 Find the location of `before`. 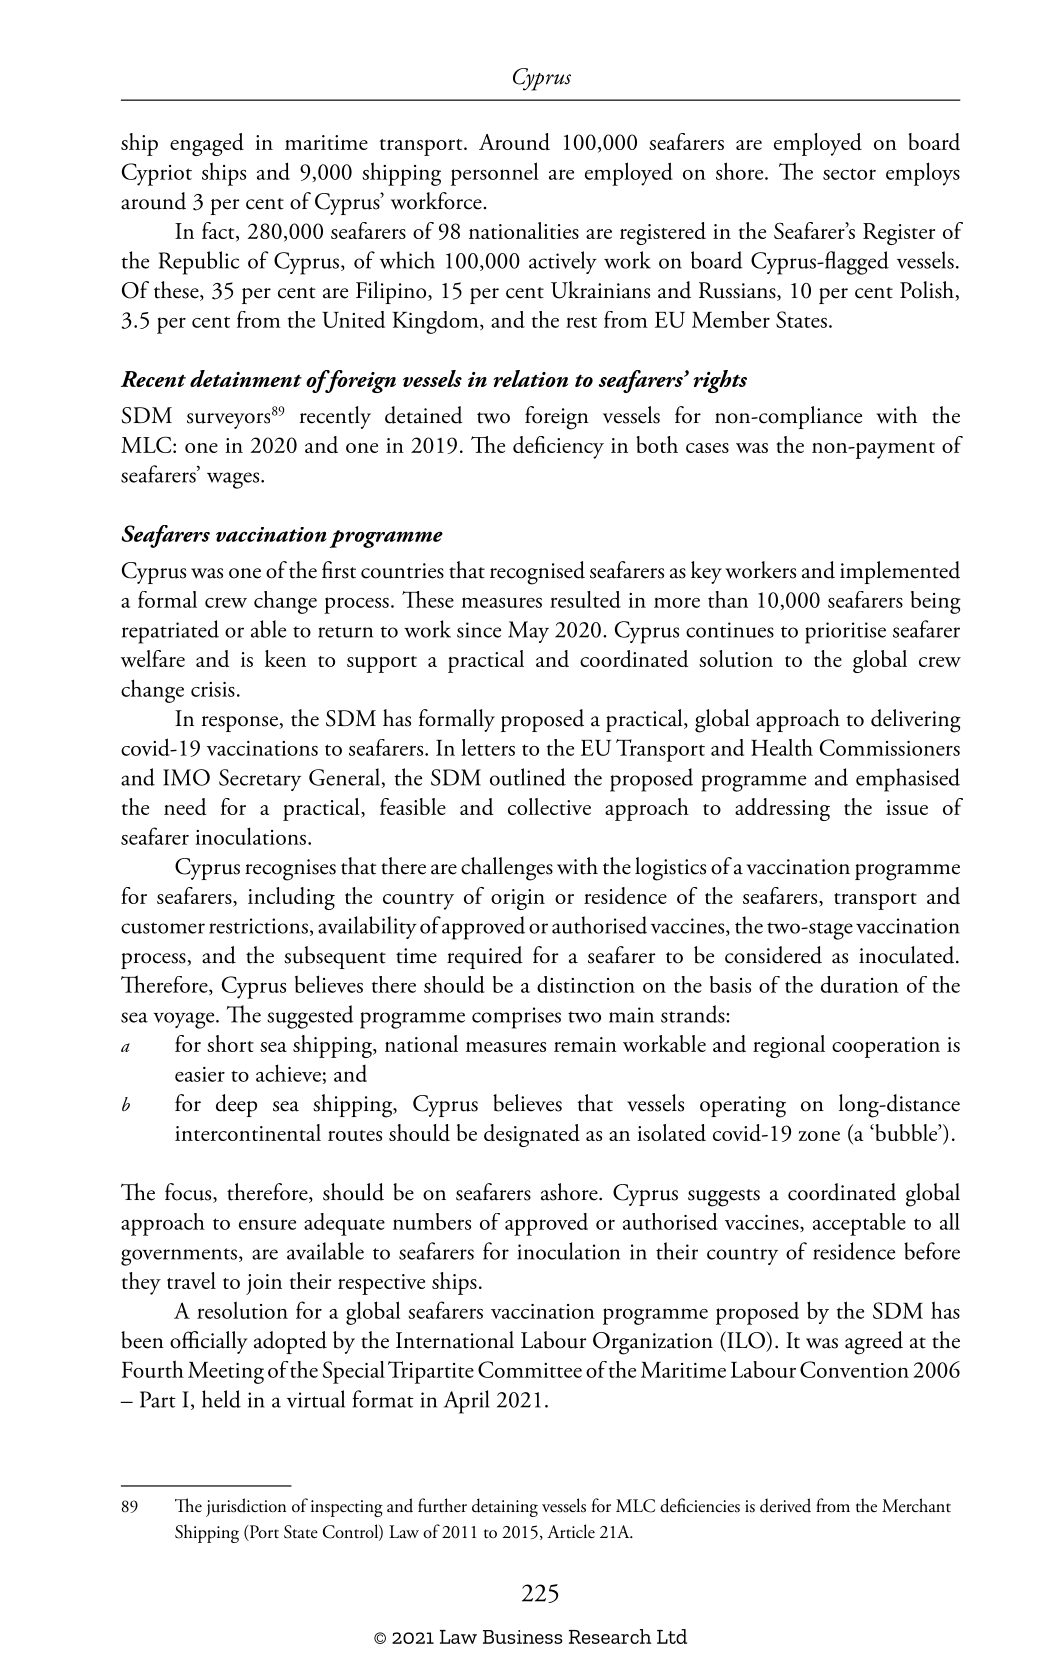

before is located at coordinates (932, 1251).
